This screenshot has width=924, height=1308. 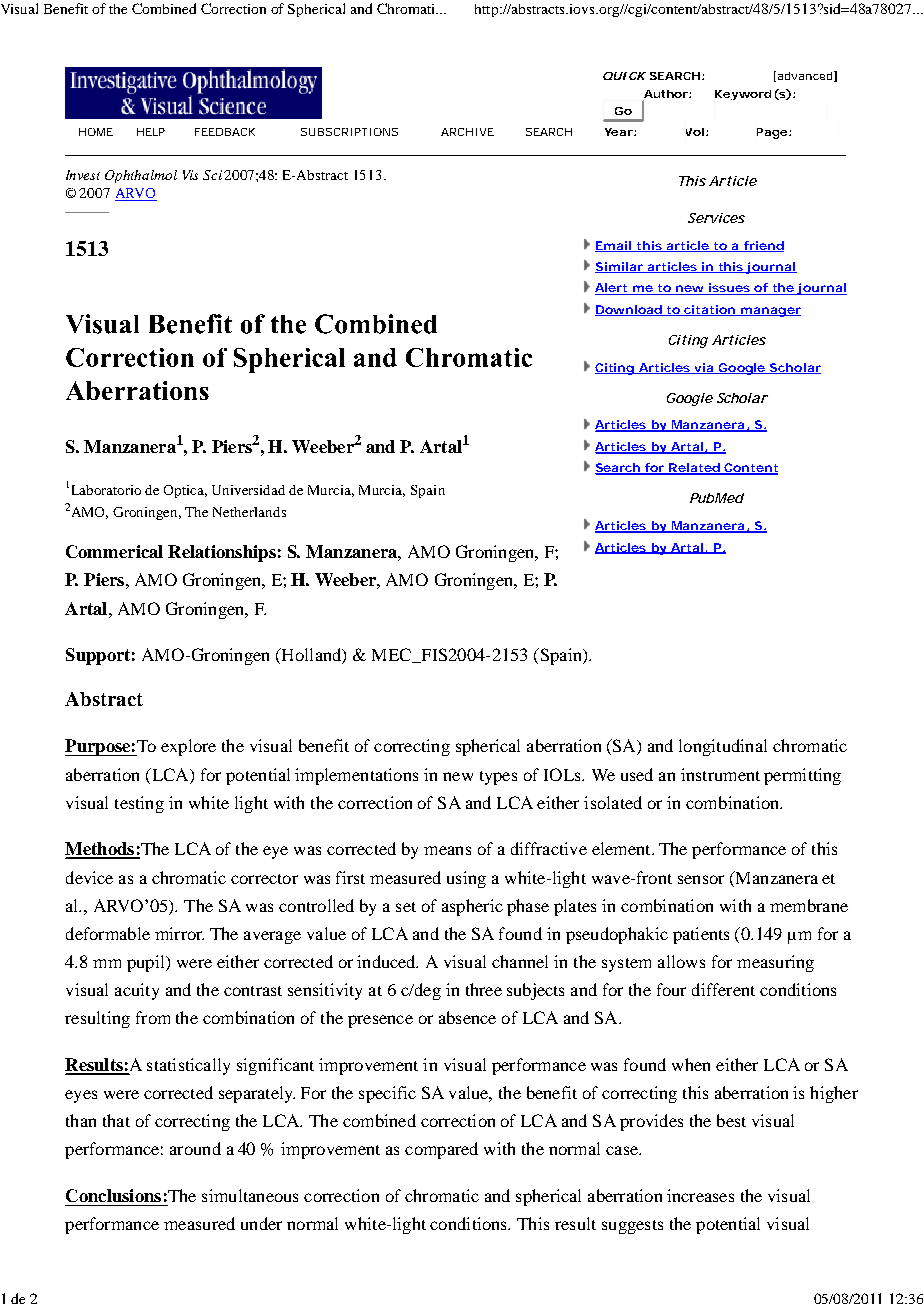 What do you see at coordinates (701, 879) in the screenshot?
I see `sensor` at bounding box center [701, 879].
